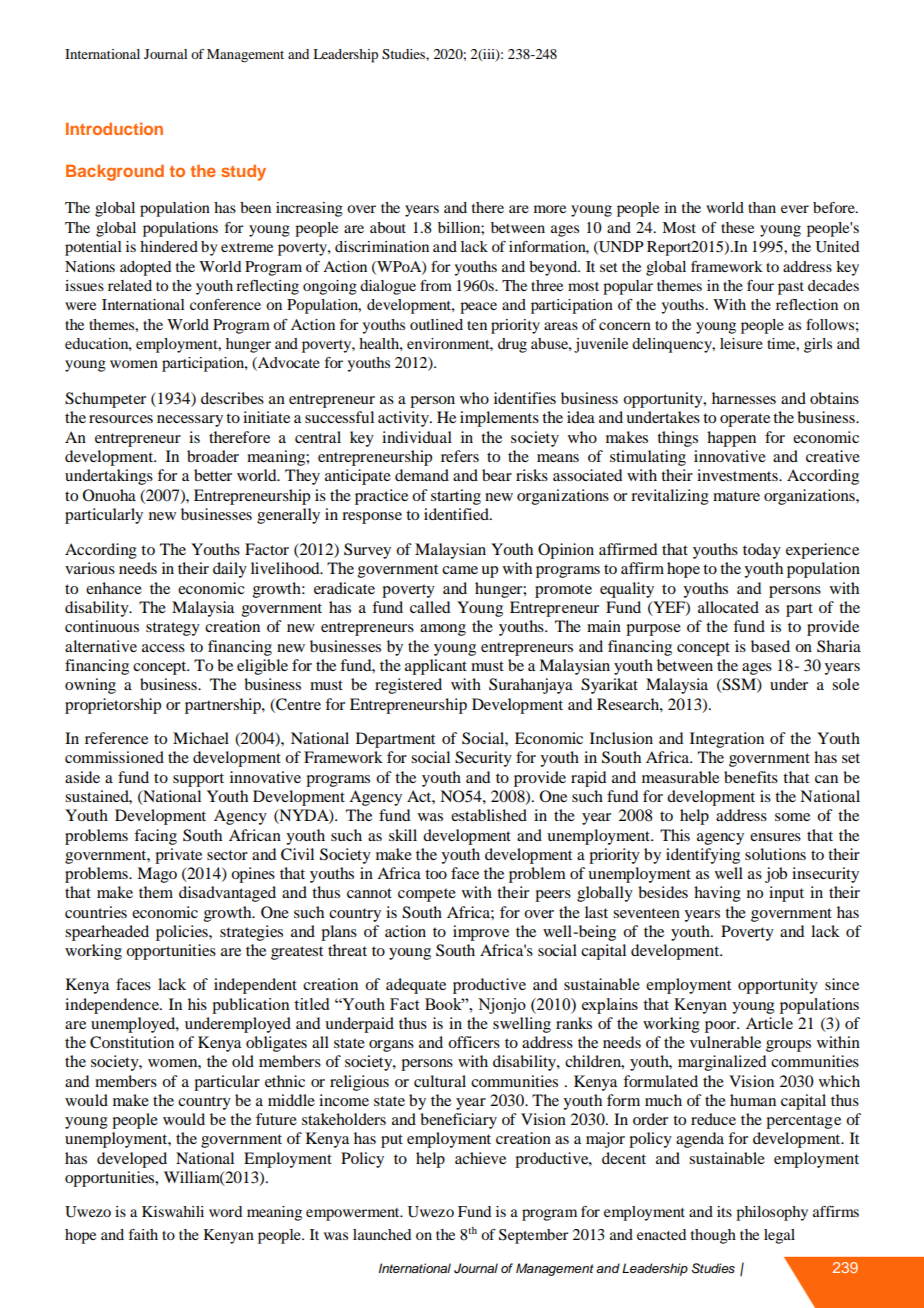 This screenshot has height=1308, width=924. What do you see at coordinates (762, 207) in the screenshot?
I see `than` at bounding box center [762, 207].
